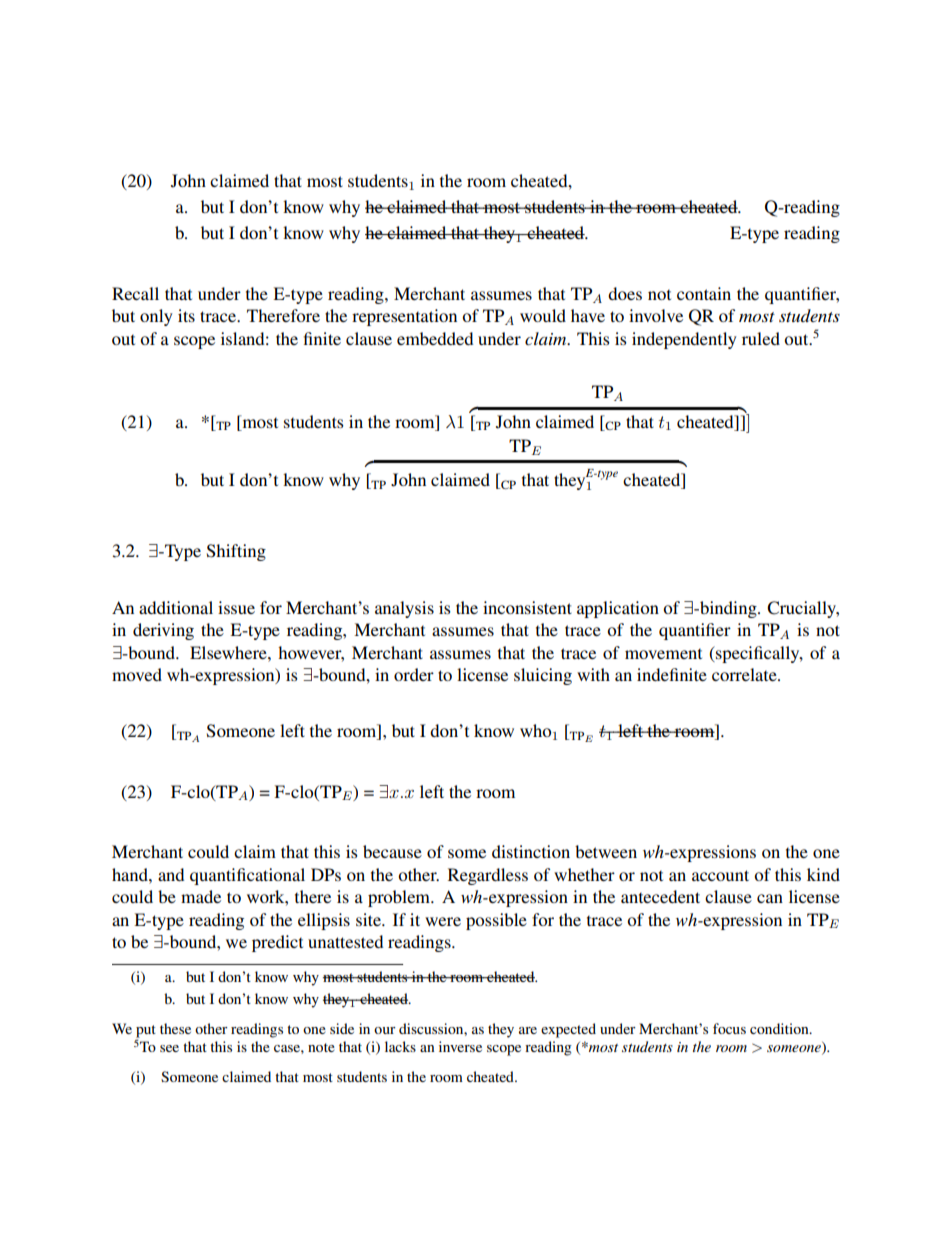 This document has height=1233, width=952. What do you see at coordinates (684, 340) in the document?
I see `independently` at bounding box center [684, 340].
